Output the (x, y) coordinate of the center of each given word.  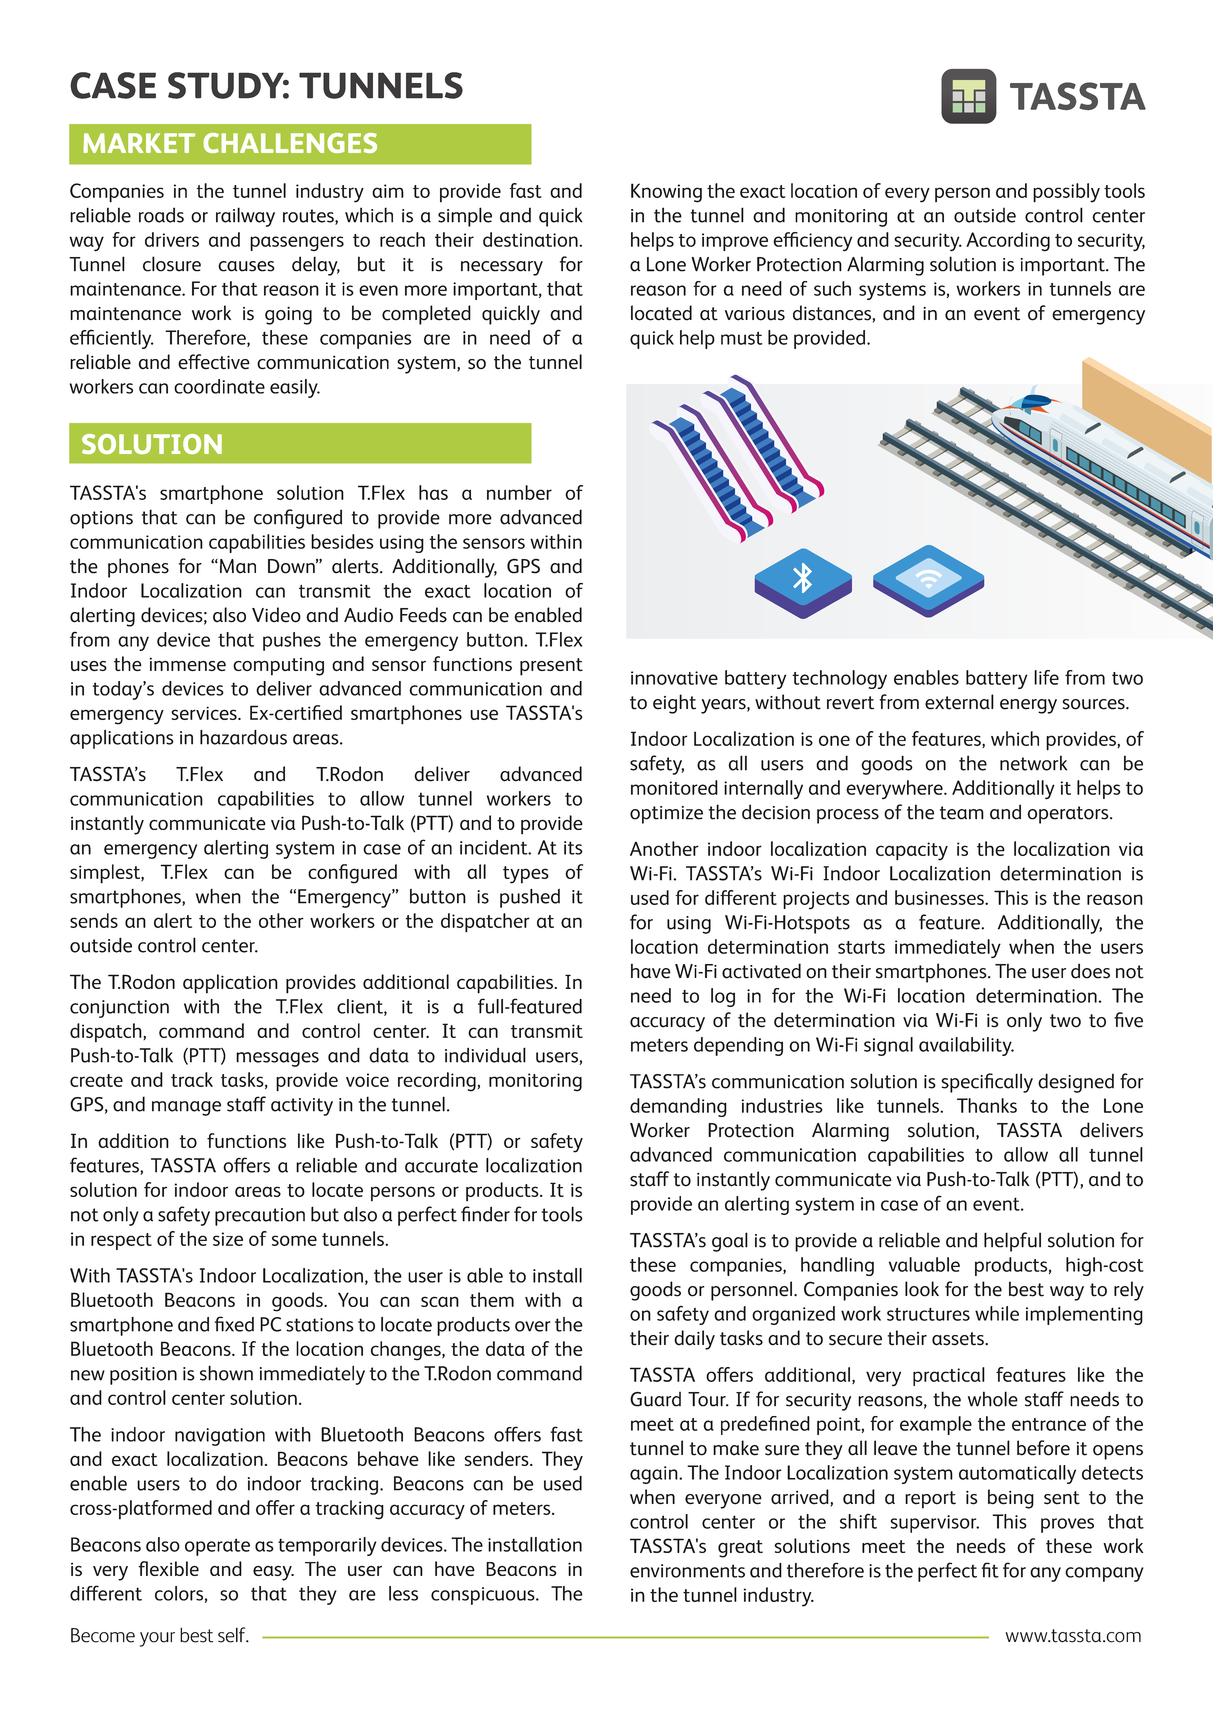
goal (730, 1242)
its (573, 848)
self (233, 1635)
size (228, 1239)
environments (687, 1571)
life (1046, 677)
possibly (1066, 193)
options (101, 520)
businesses (940, 897)
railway (245, 217)
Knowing (666, 193)
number (519, 492)
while (997, 1313)
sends (94, 920)
